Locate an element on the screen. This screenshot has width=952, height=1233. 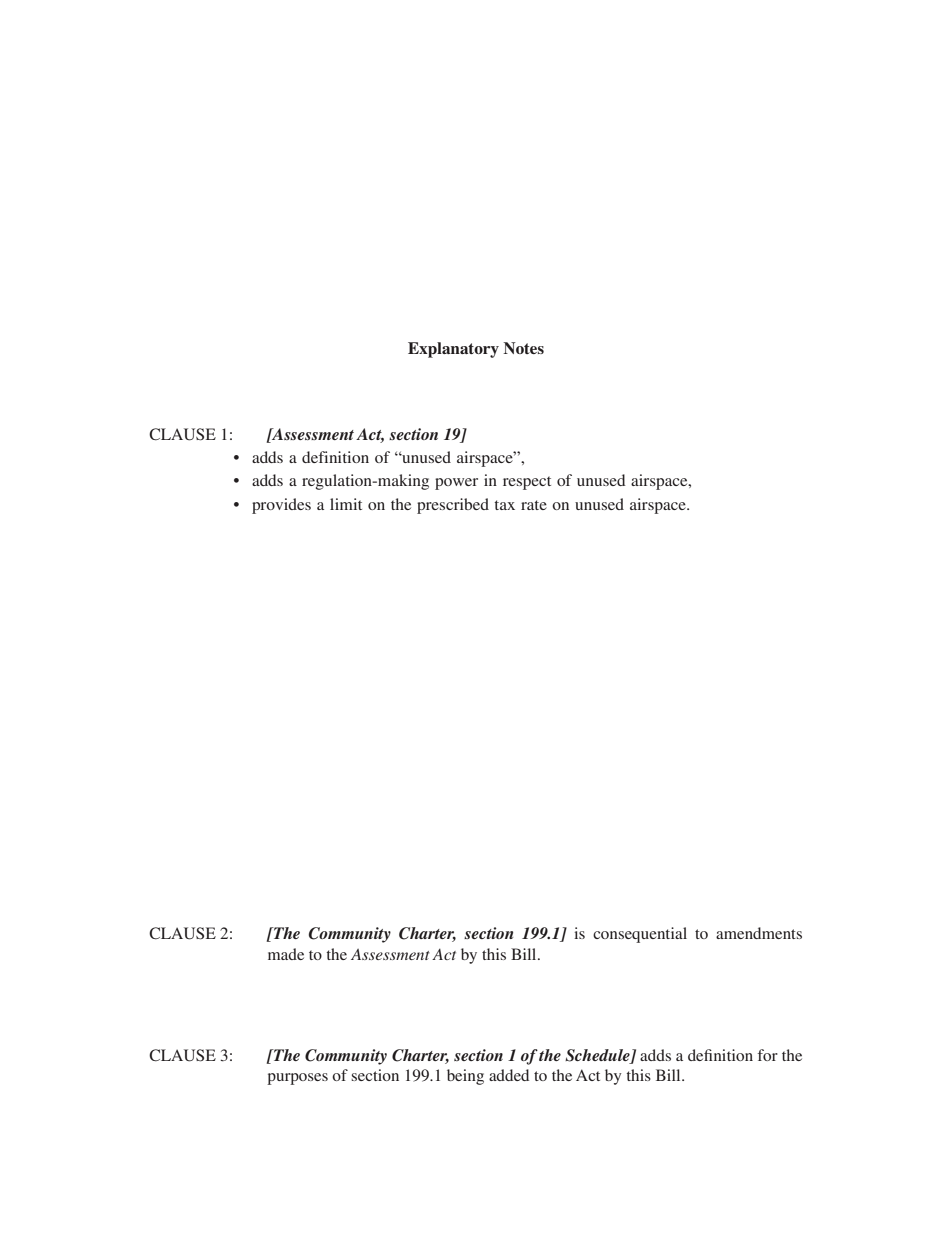
Notes is located at coordinates (523, 348).
